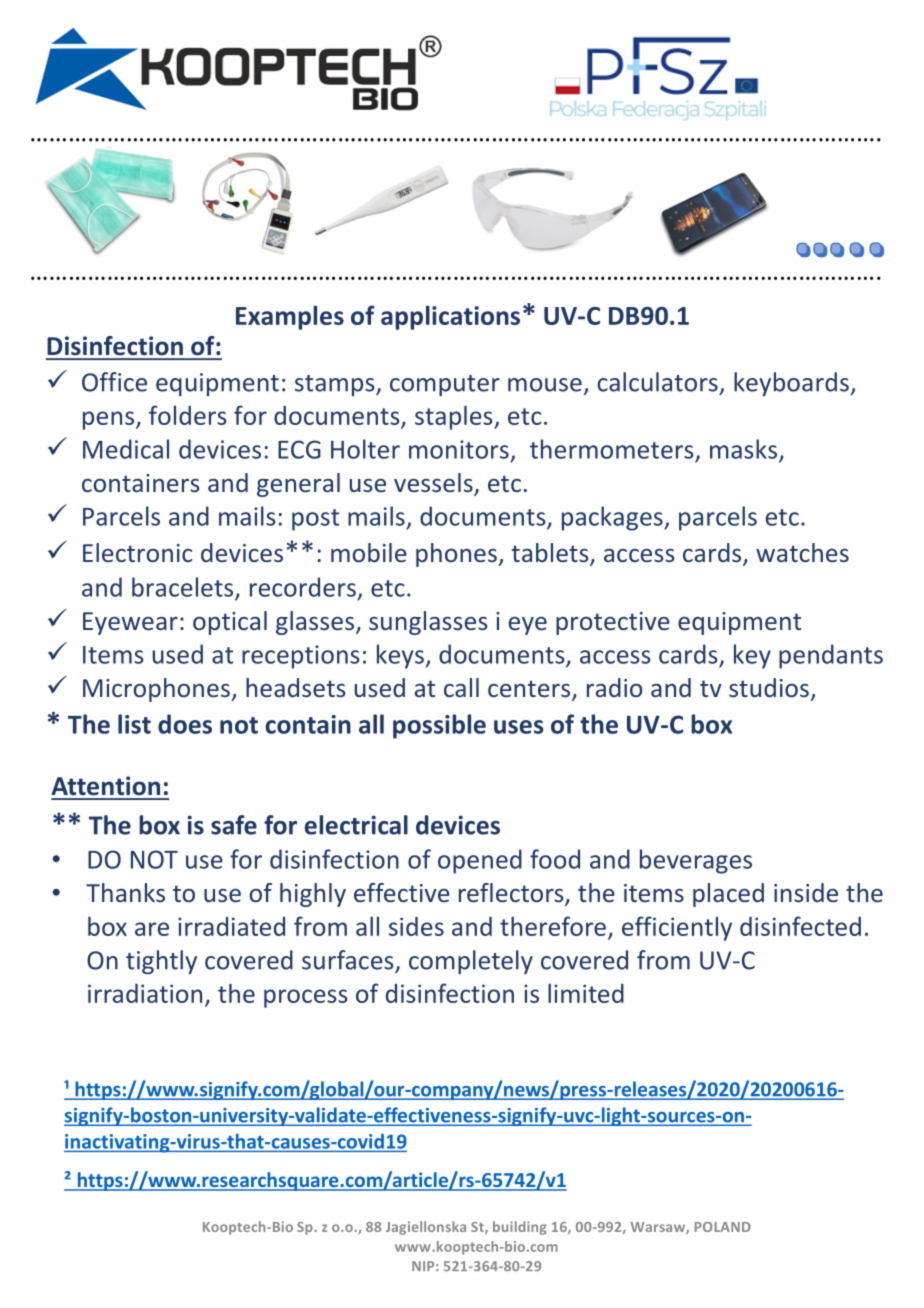  I want to click on Office, so click(114, 382).
